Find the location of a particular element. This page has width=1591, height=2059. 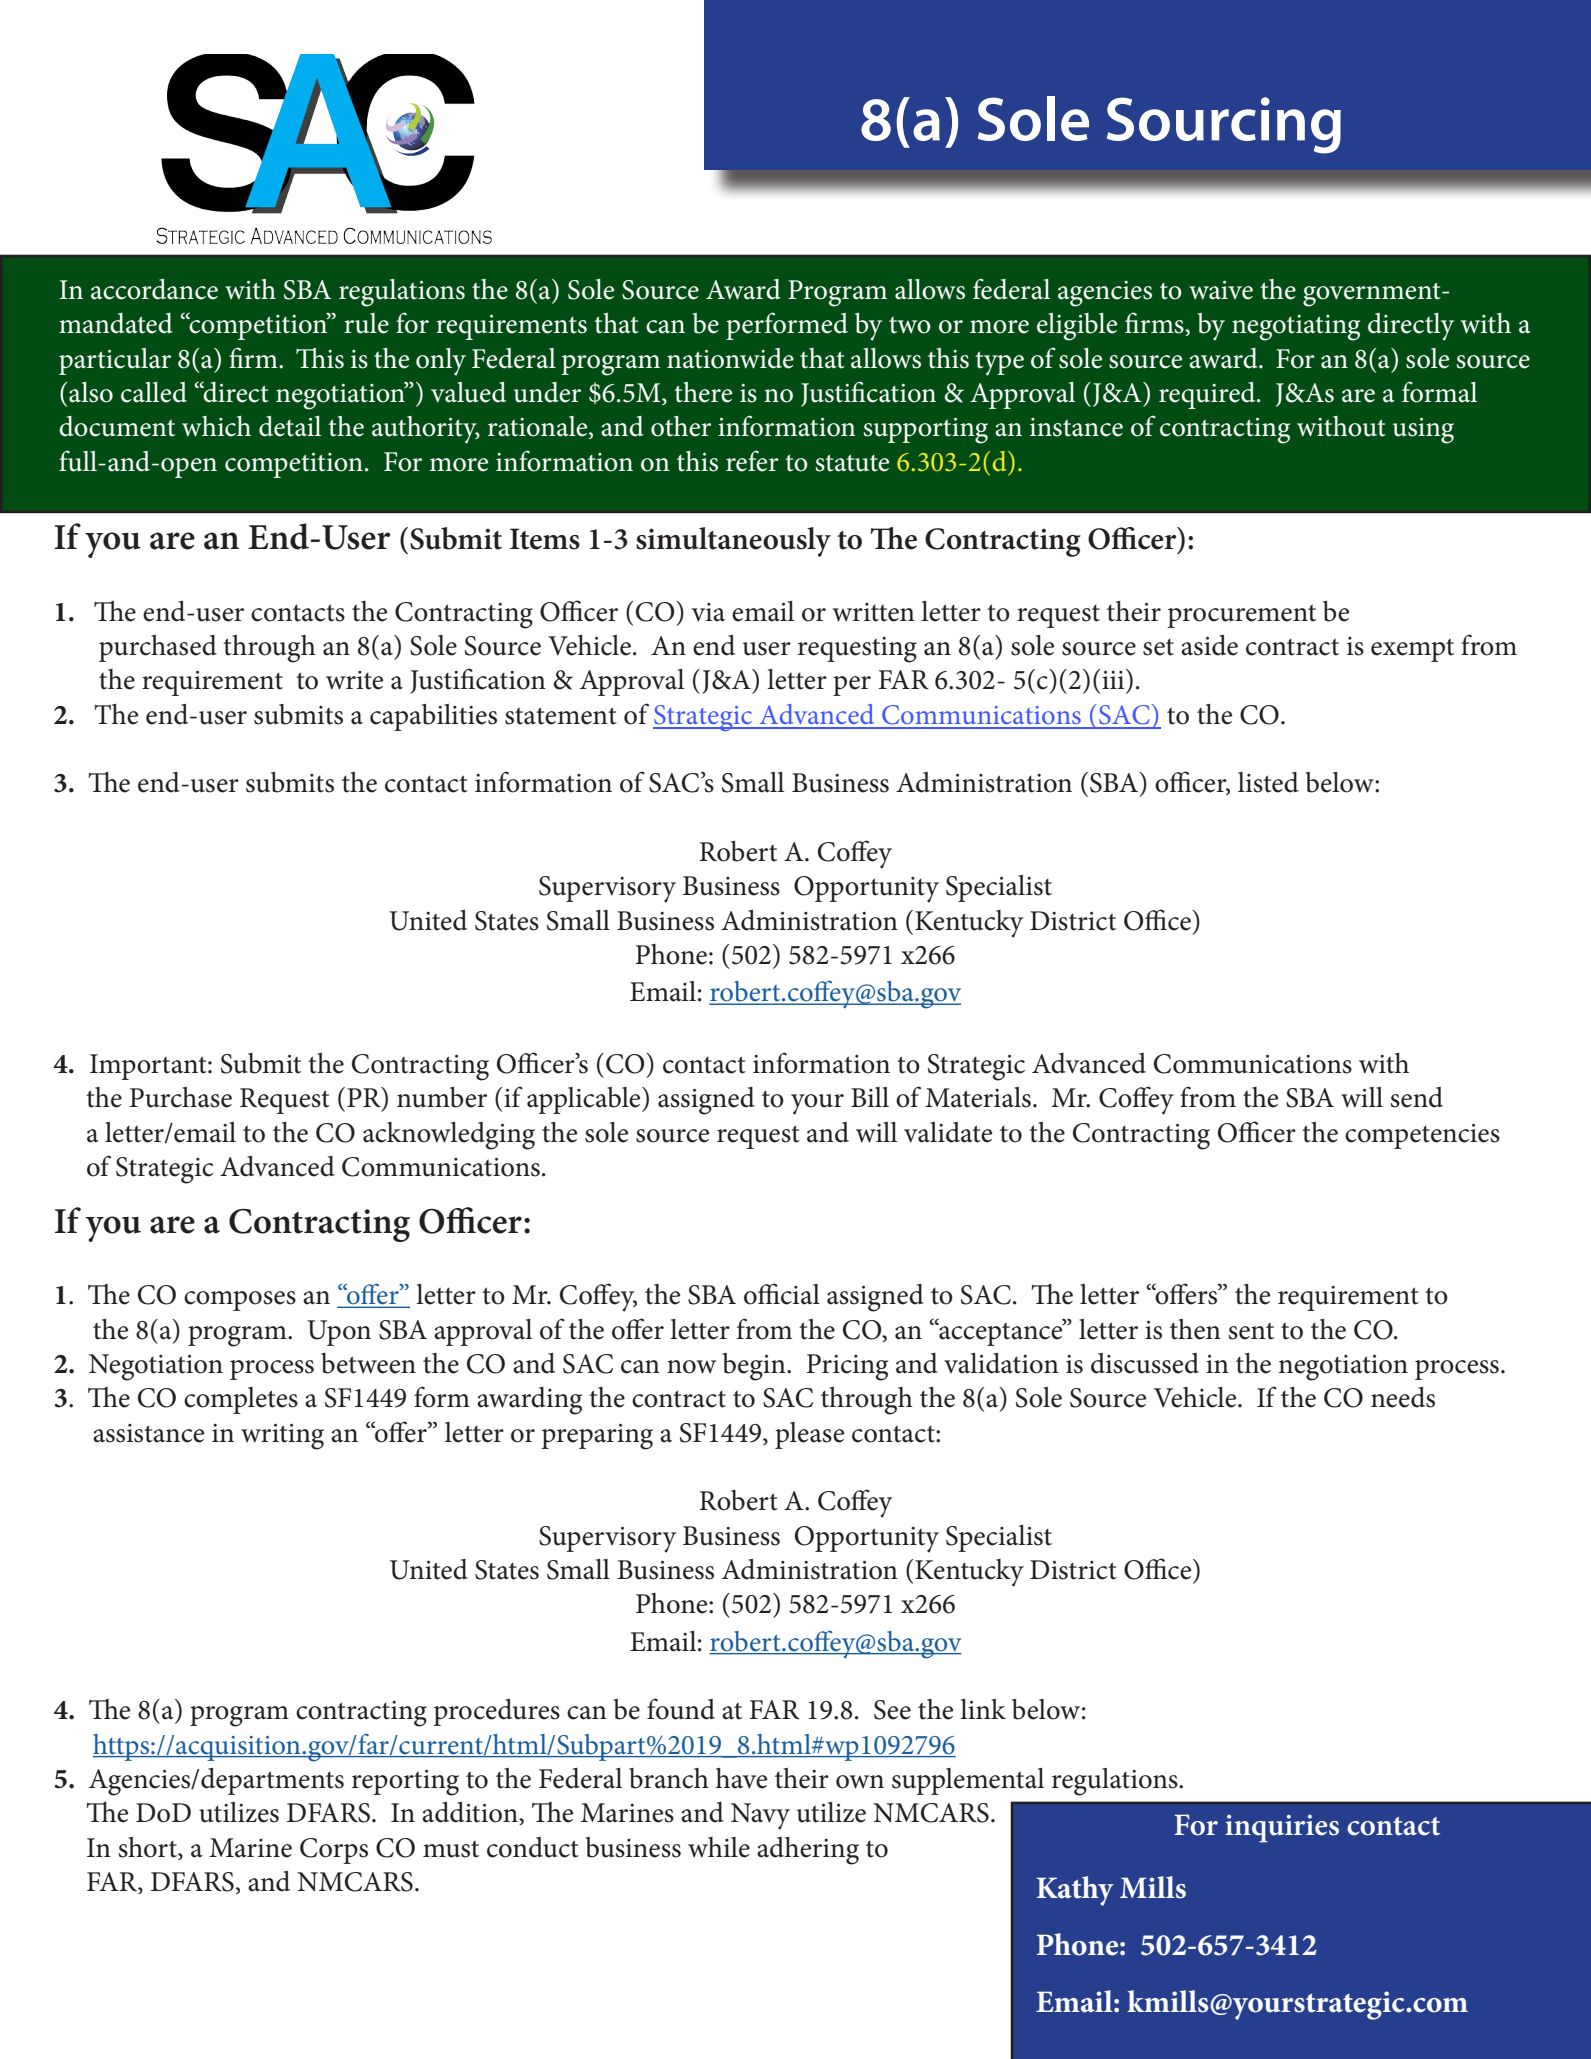

competencies is located at coordinates (1422, 1136).
